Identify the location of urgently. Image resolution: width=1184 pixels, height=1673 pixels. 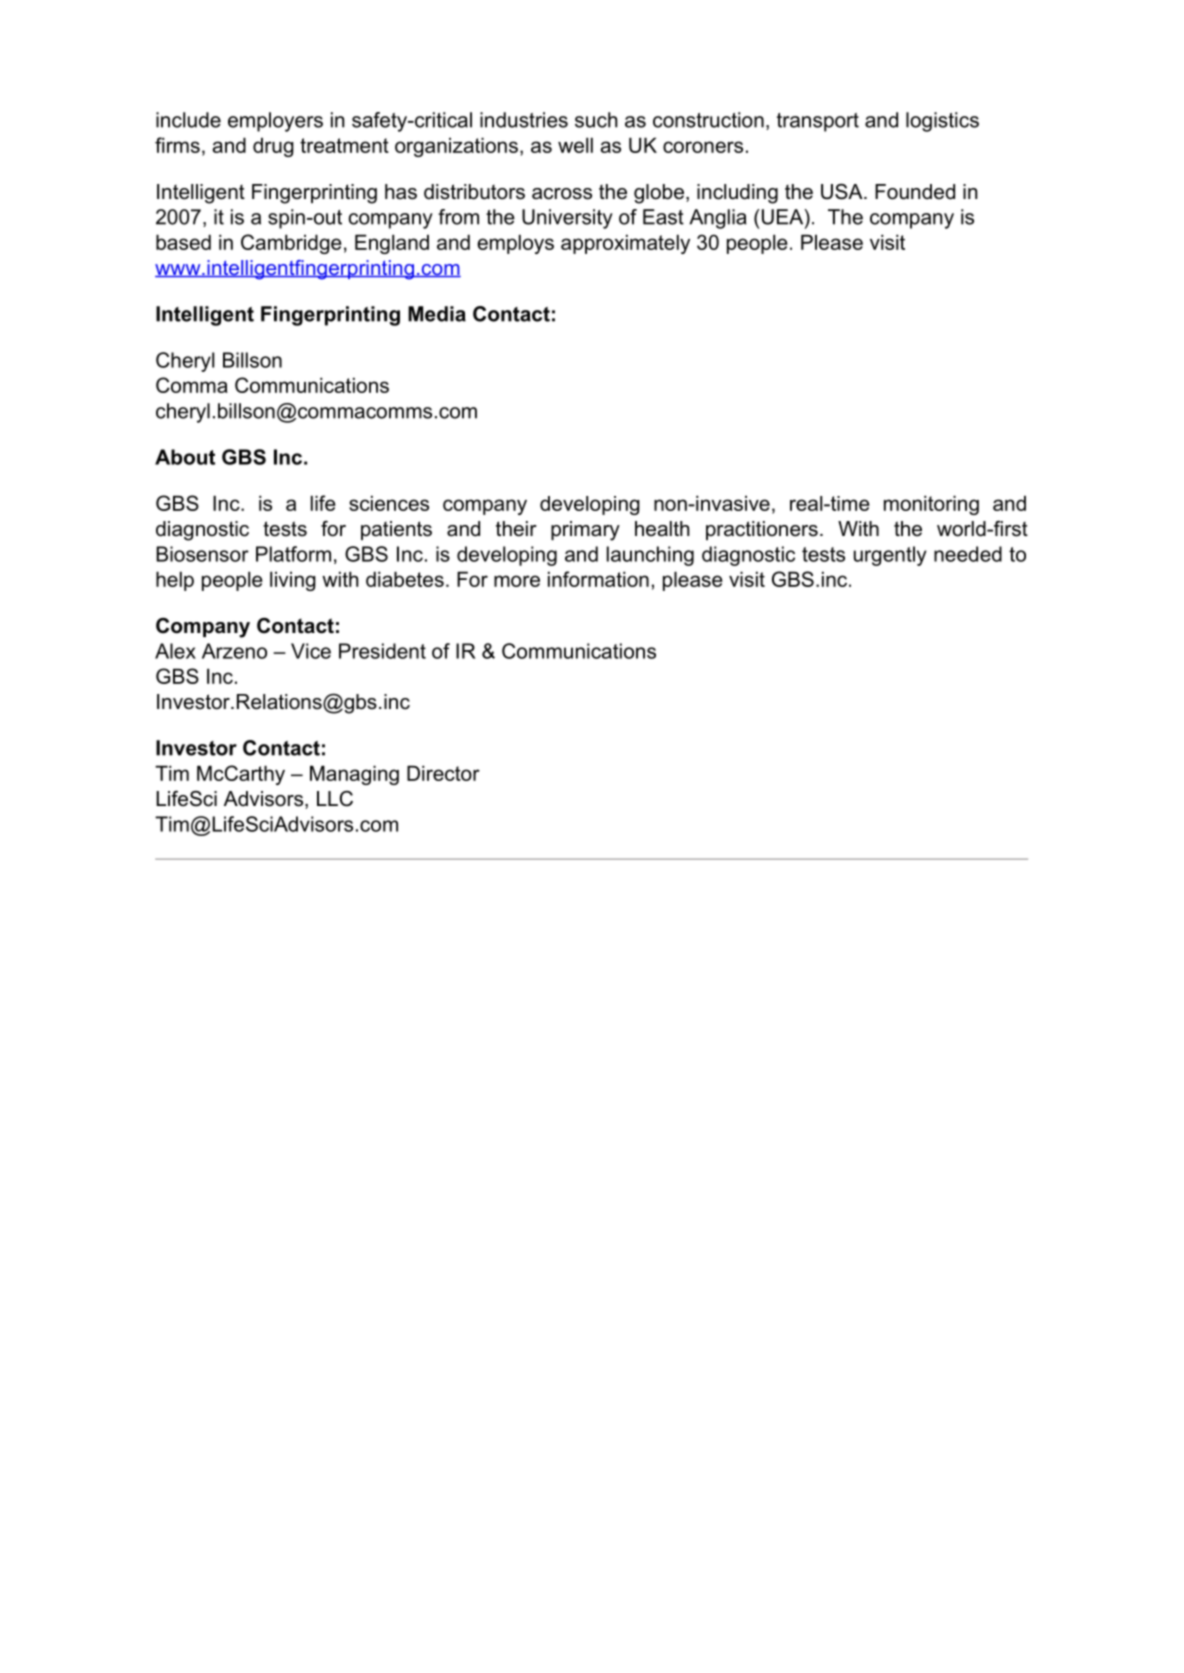
(890, 556).
